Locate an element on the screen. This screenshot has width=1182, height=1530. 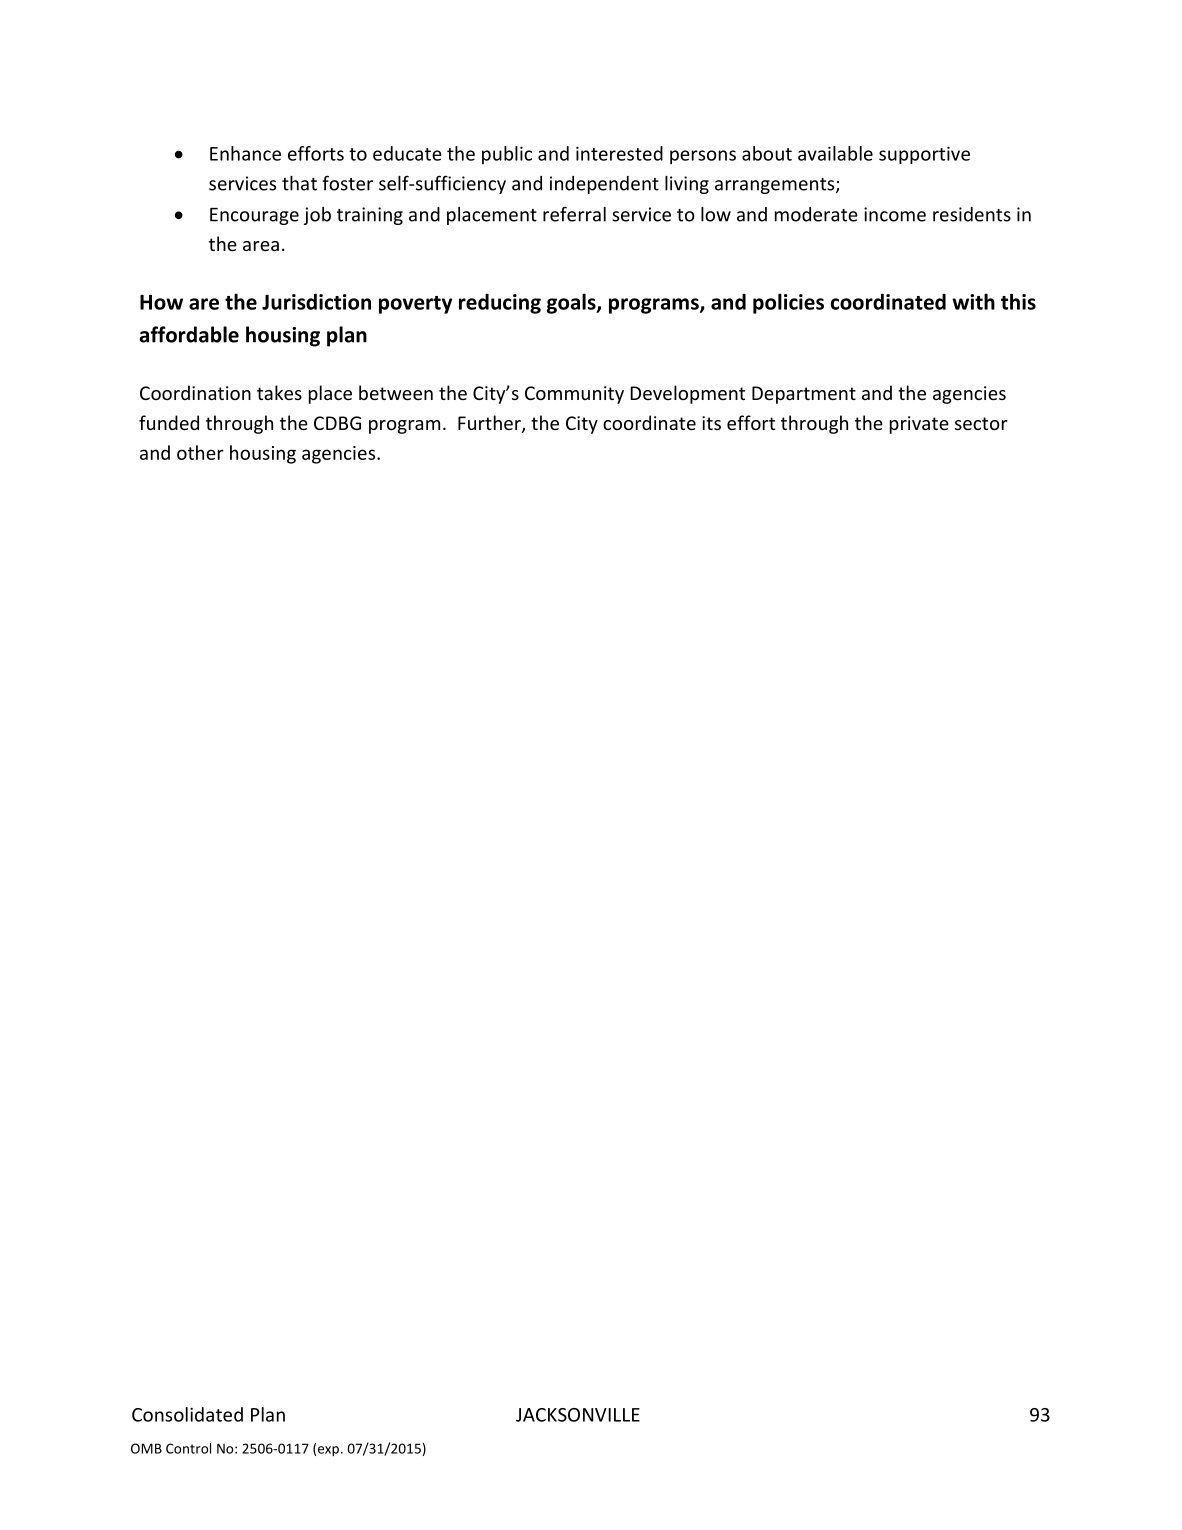
income is located at coordinates (895, 214).
